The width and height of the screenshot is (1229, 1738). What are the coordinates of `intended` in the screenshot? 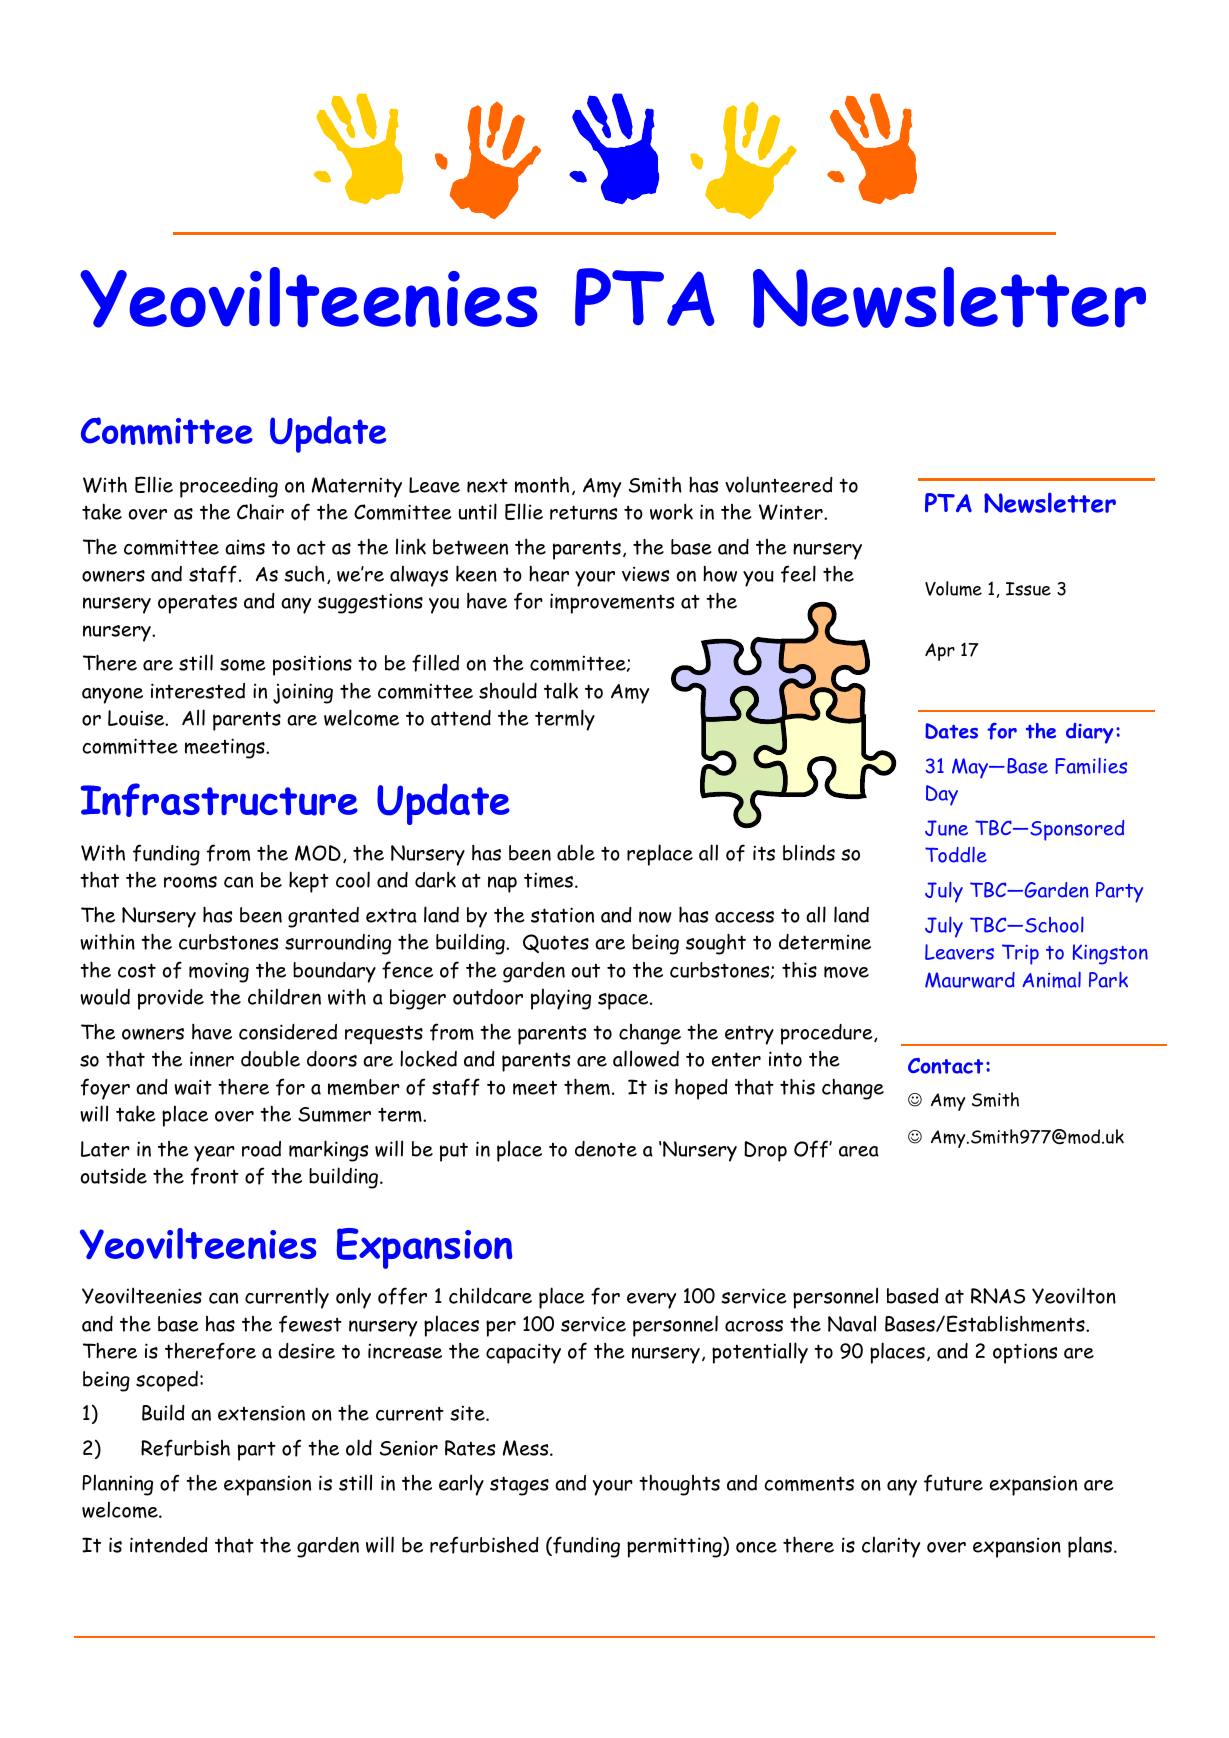 It's located at (169, 1545).
